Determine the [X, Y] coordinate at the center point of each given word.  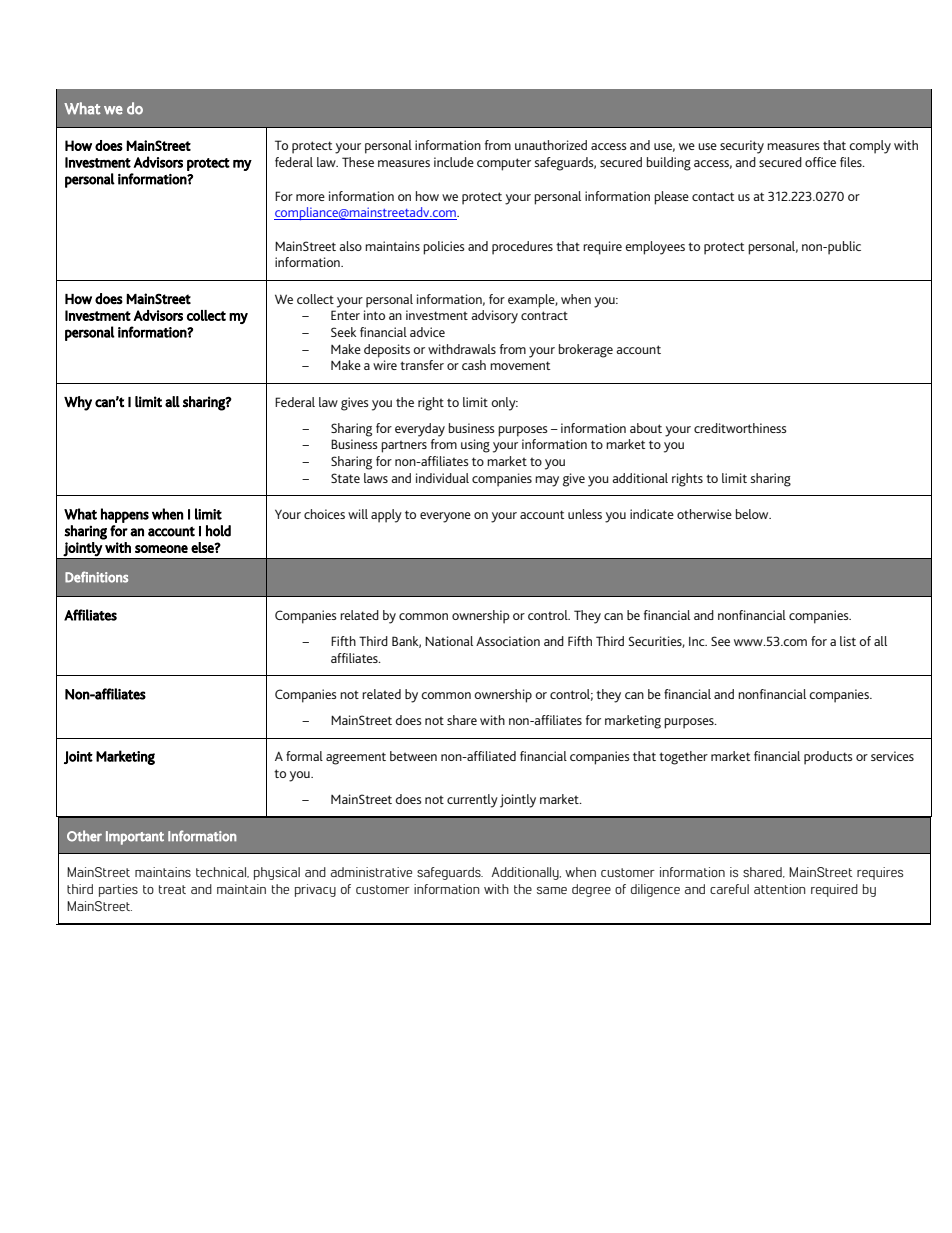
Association [508, 641]
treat [172, 889]
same [552, 890]
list [848, 641]
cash [474, 365]
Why [78, 403]
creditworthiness [740, 428]
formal [304, 756]
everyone [445, 517]
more [310, 197]
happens [125, 515]
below [753, 514]
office [820, 162]
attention [780, 889]
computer [504, 164]
